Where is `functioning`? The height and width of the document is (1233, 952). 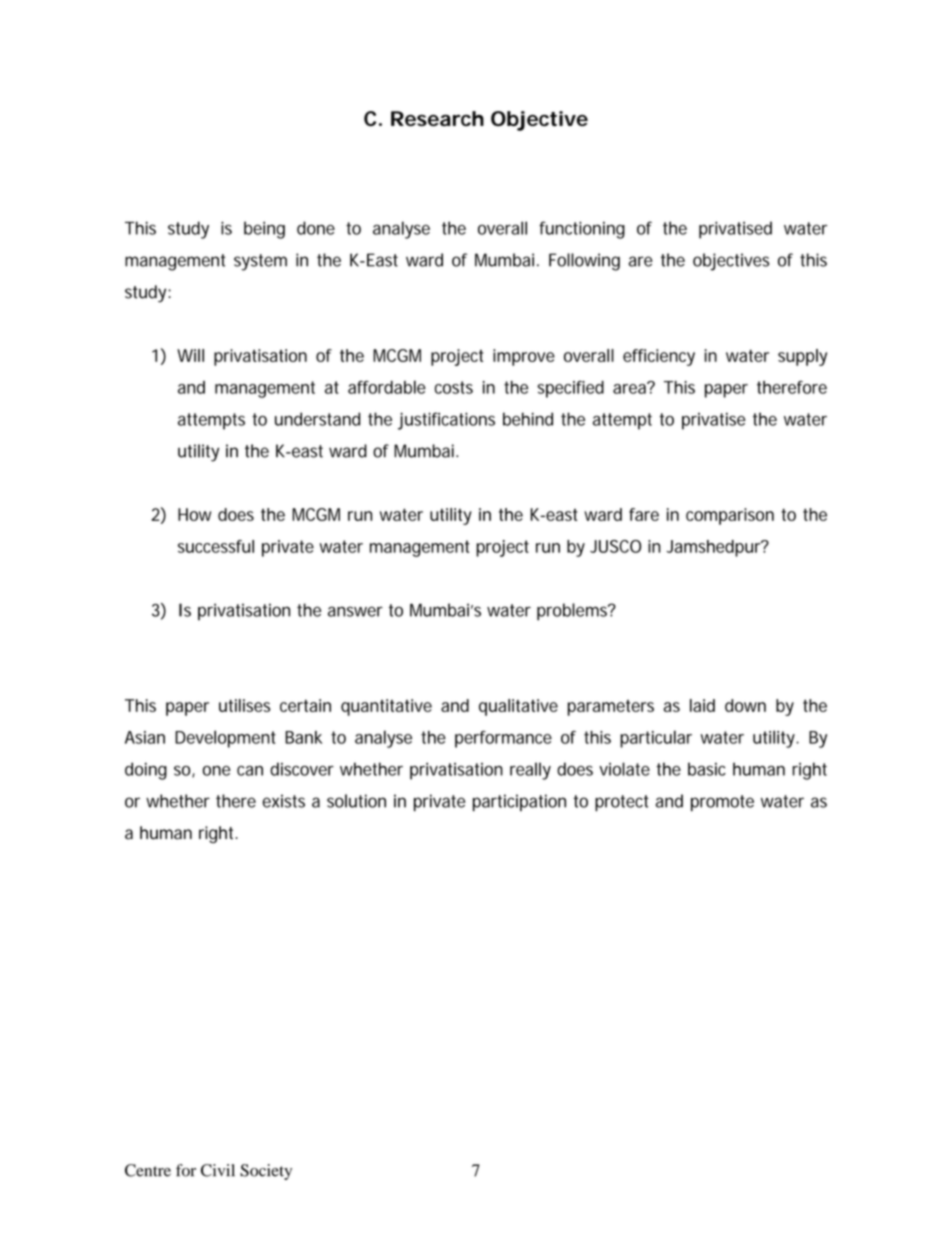
functioning is located at coordinates (582, 230).
